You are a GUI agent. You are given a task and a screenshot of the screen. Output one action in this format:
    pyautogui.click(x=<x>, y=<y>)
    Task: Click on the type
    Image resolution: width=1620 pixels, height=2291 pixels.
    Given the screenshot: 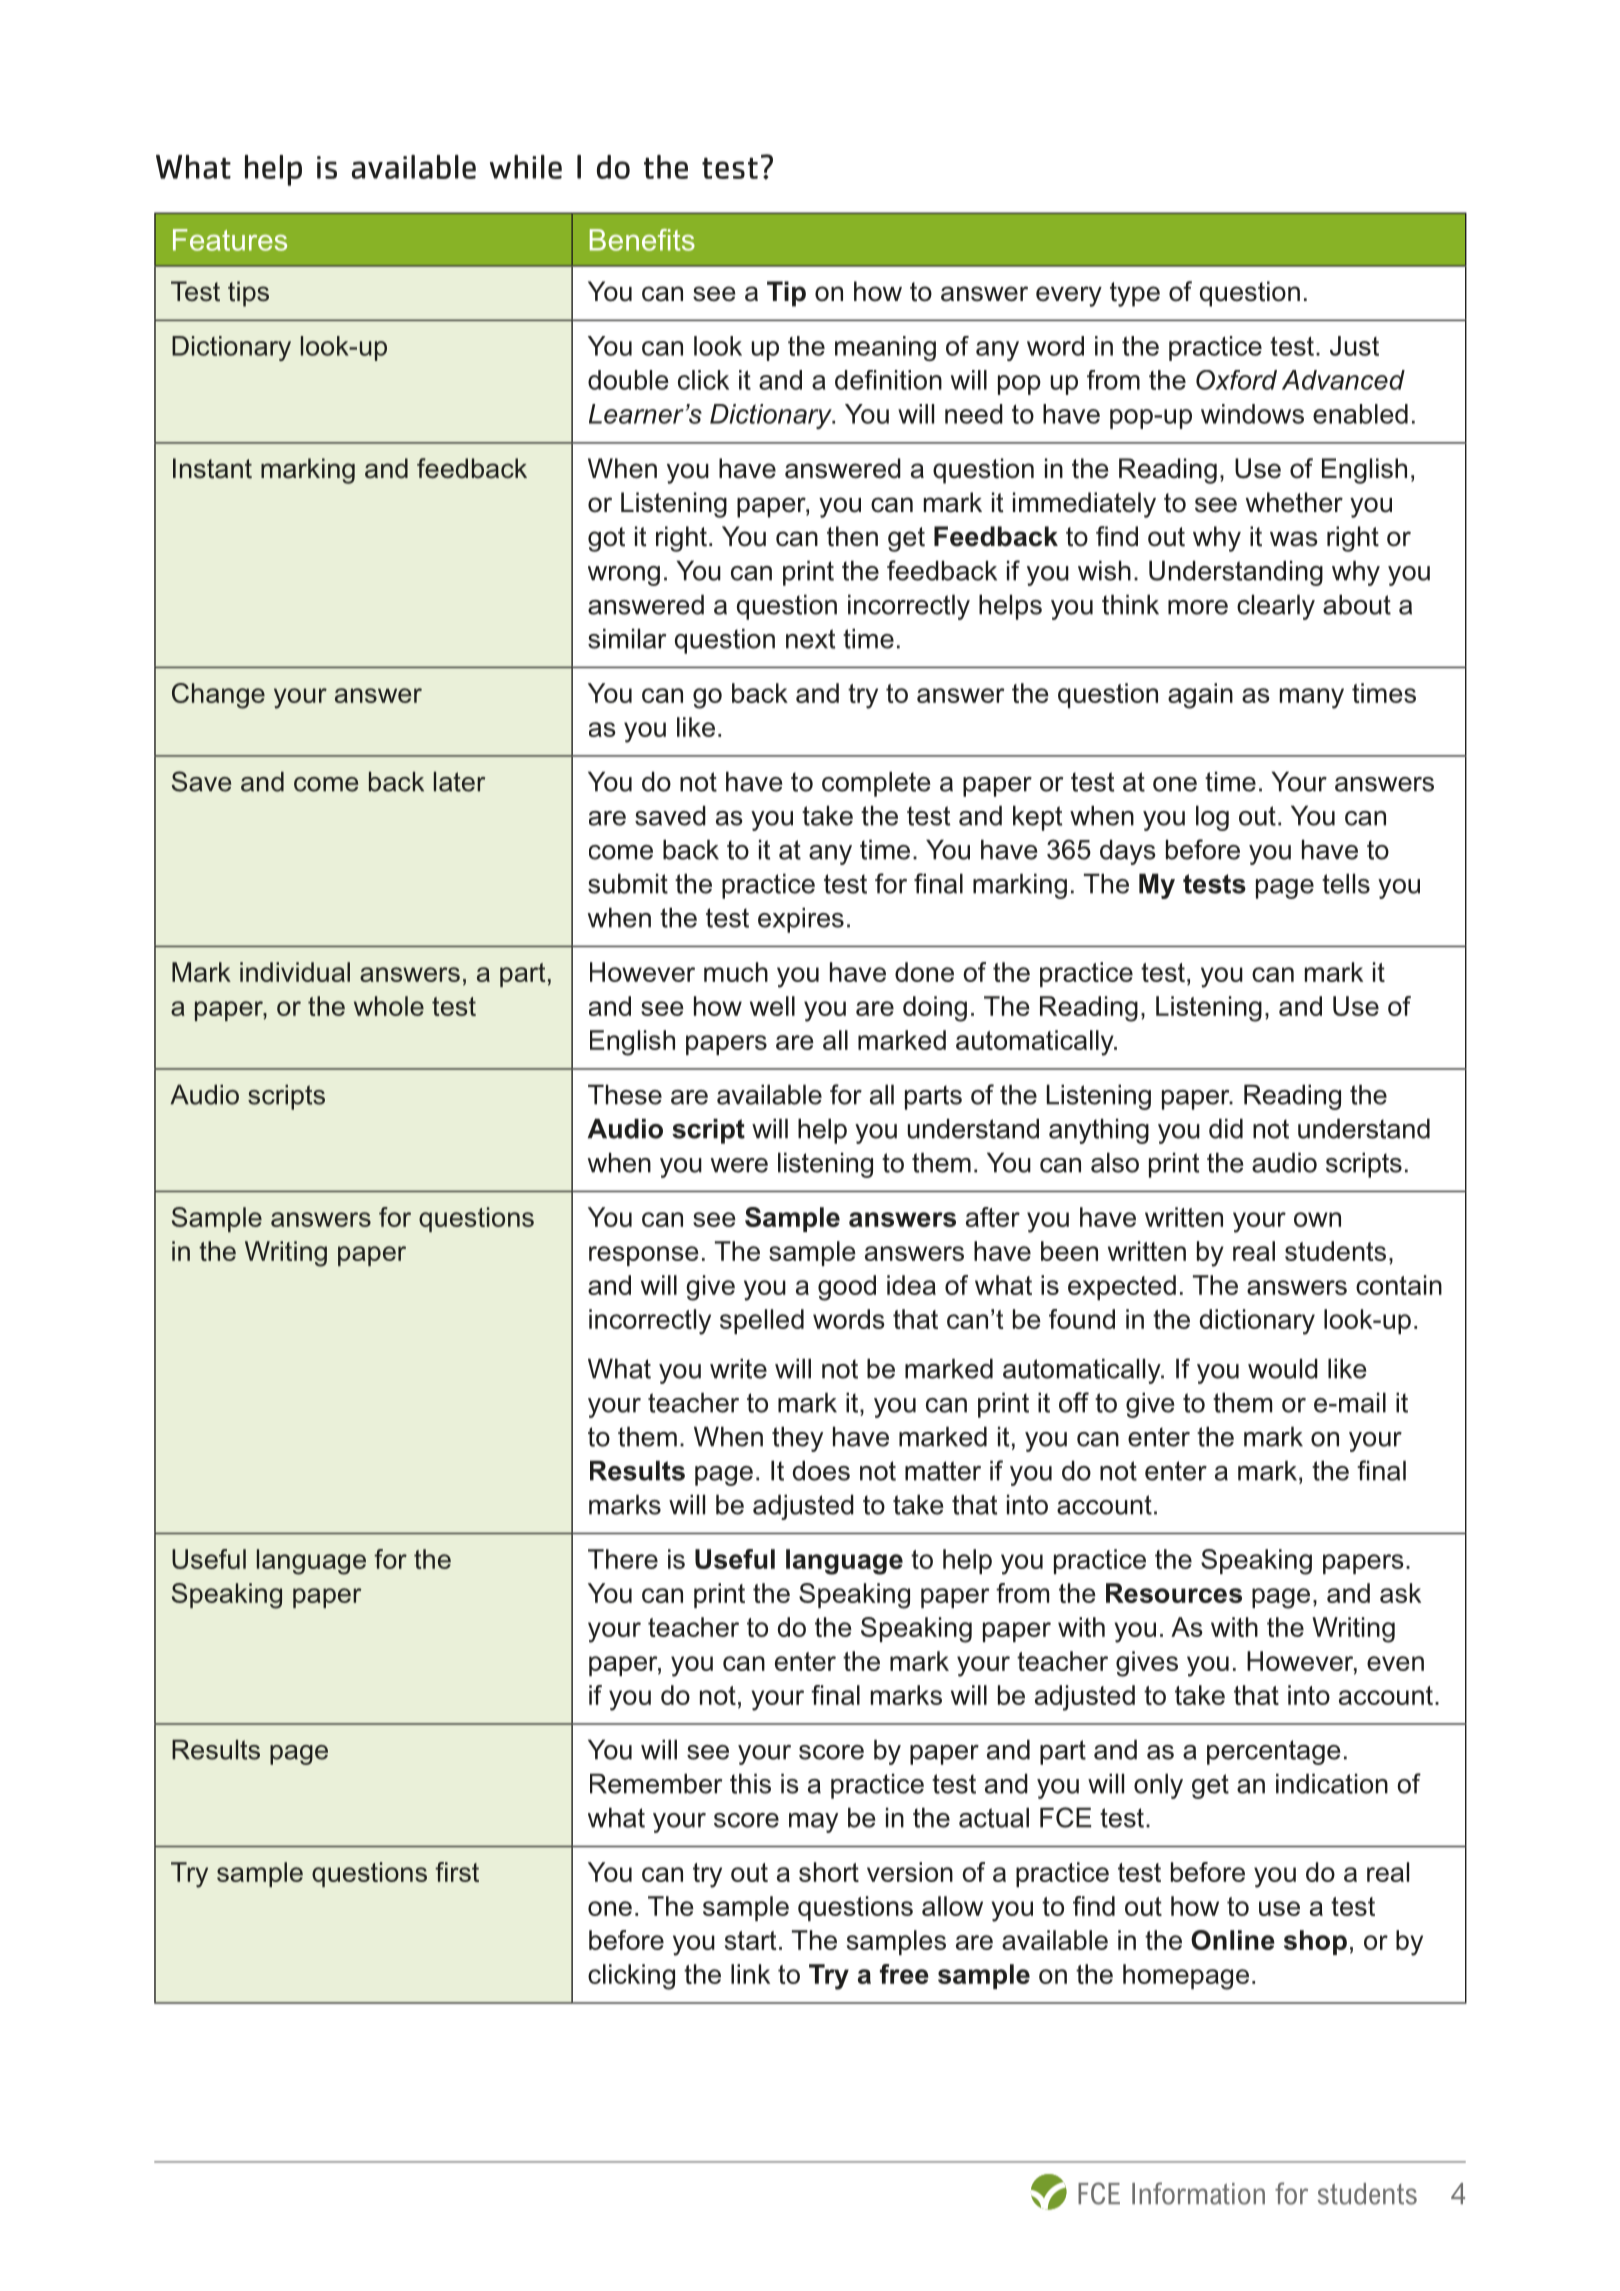 What is the action you would take?
    pyautogui.click(x=1135, y=294)
